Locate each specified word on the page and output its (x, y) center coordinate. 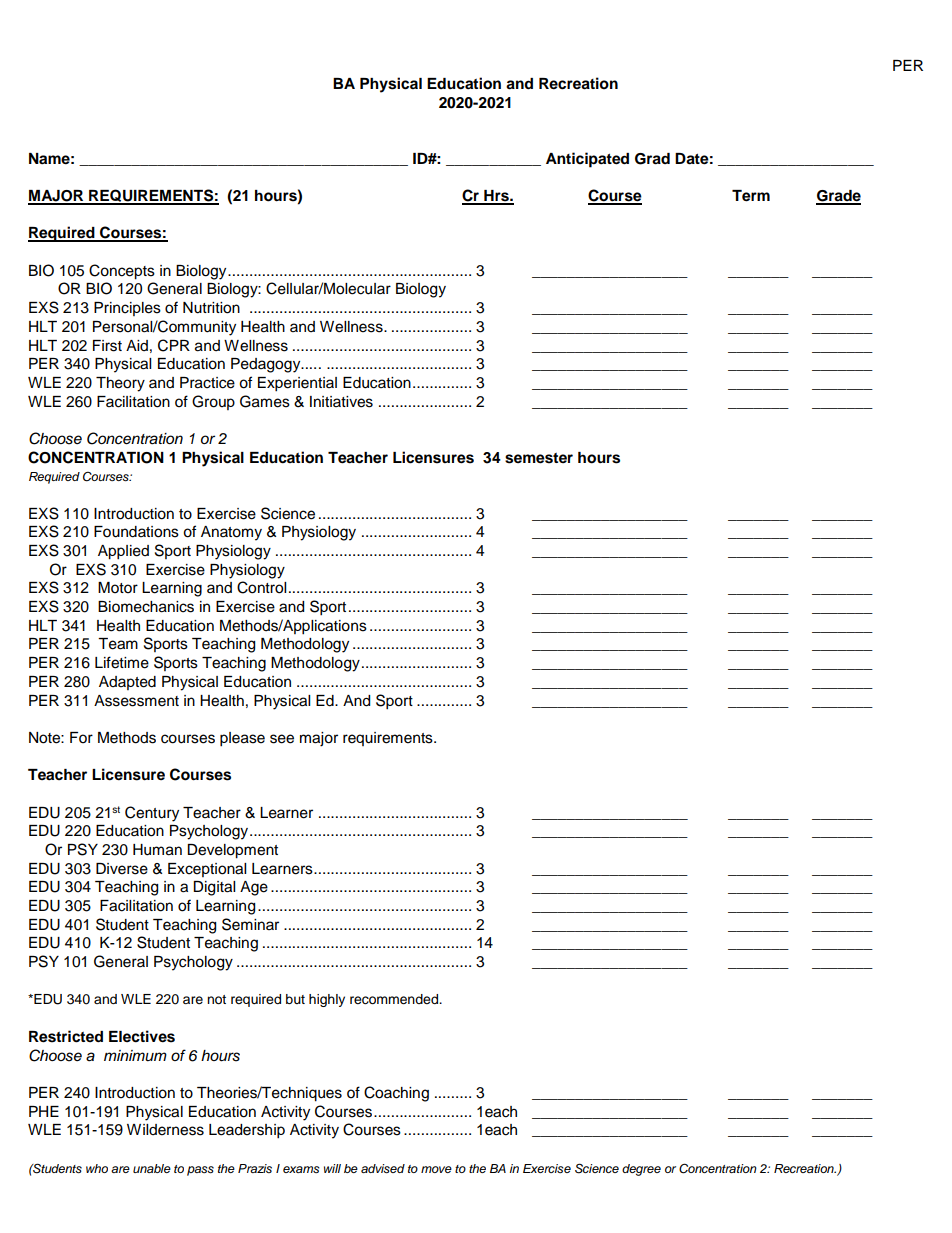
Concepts (122, 272)
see (282, 739)
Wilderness (165, 1130)
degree (641, 1170)
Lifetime (122, 662)
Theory (120, 384)
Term (751, 196)
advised (383, 1169)
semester (539, 458)
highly (327, 1000)
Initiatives (341, 402)
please (242, 739)
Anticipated (587, 160)
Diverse (122, 869)
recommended (395, 999)
